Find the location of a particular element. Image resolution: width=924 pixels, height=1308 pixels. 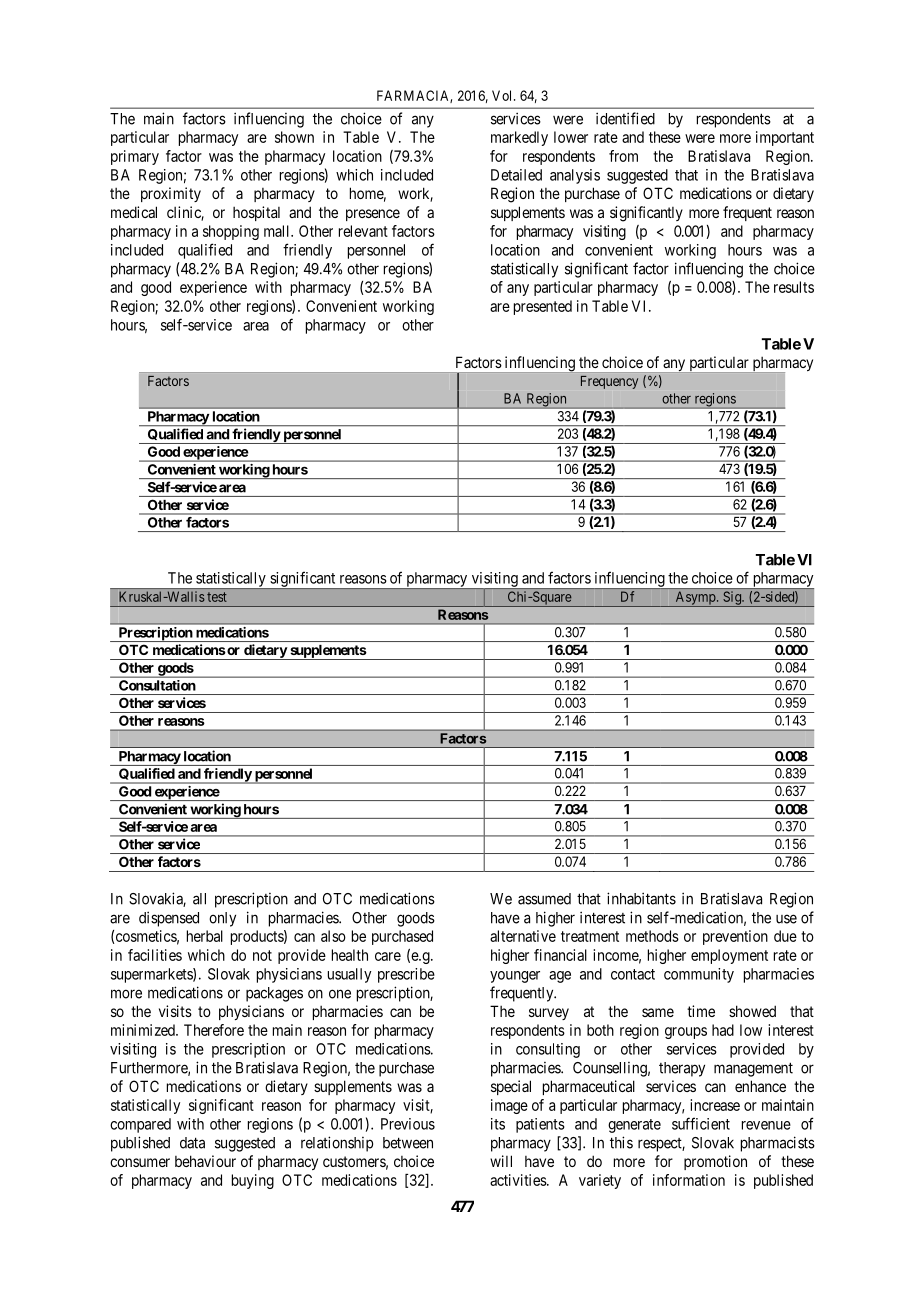

only is located at coordinates (222, 919).
